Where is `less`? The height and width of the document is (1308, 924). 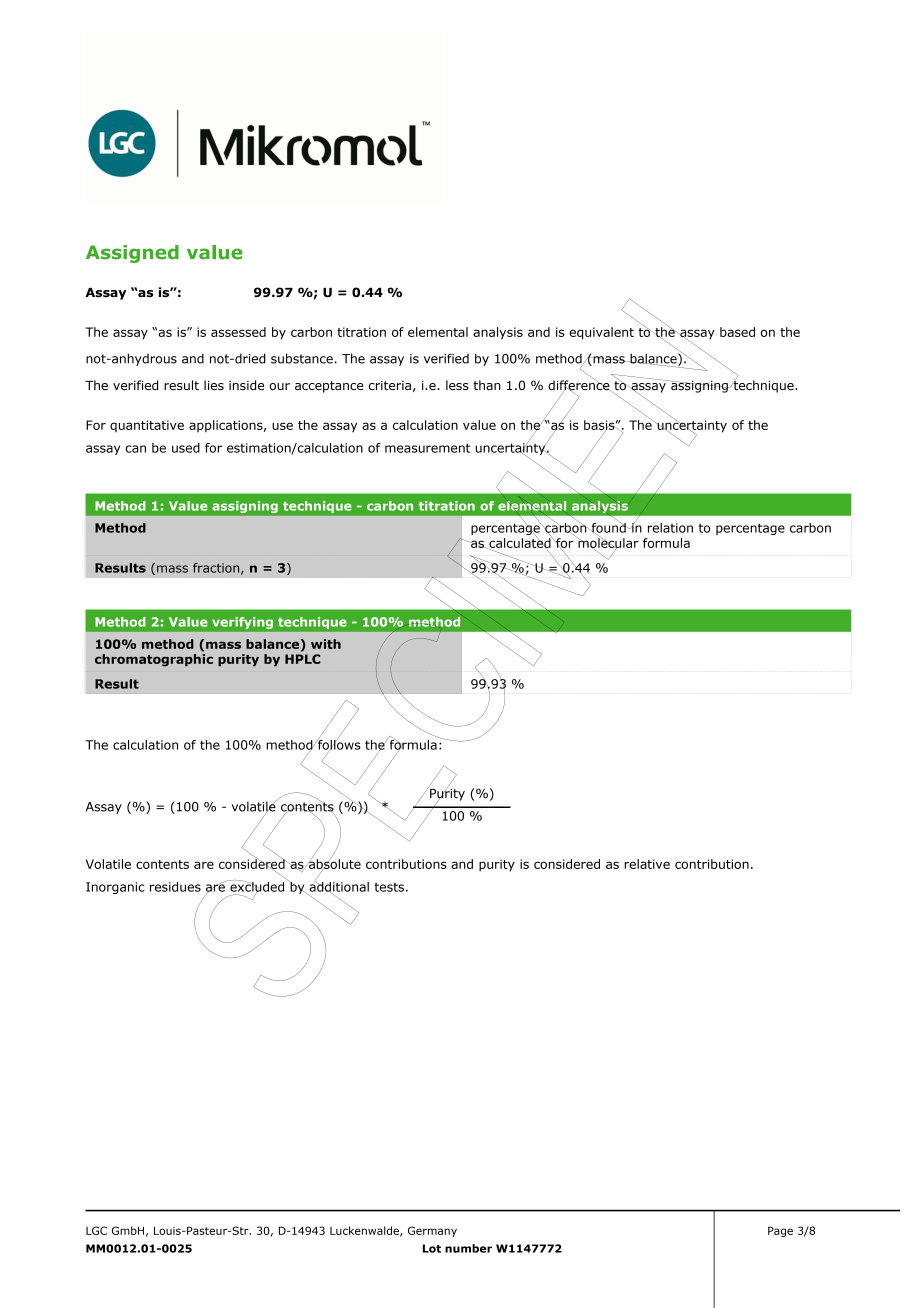 less is located at coordinates (457, 385).
